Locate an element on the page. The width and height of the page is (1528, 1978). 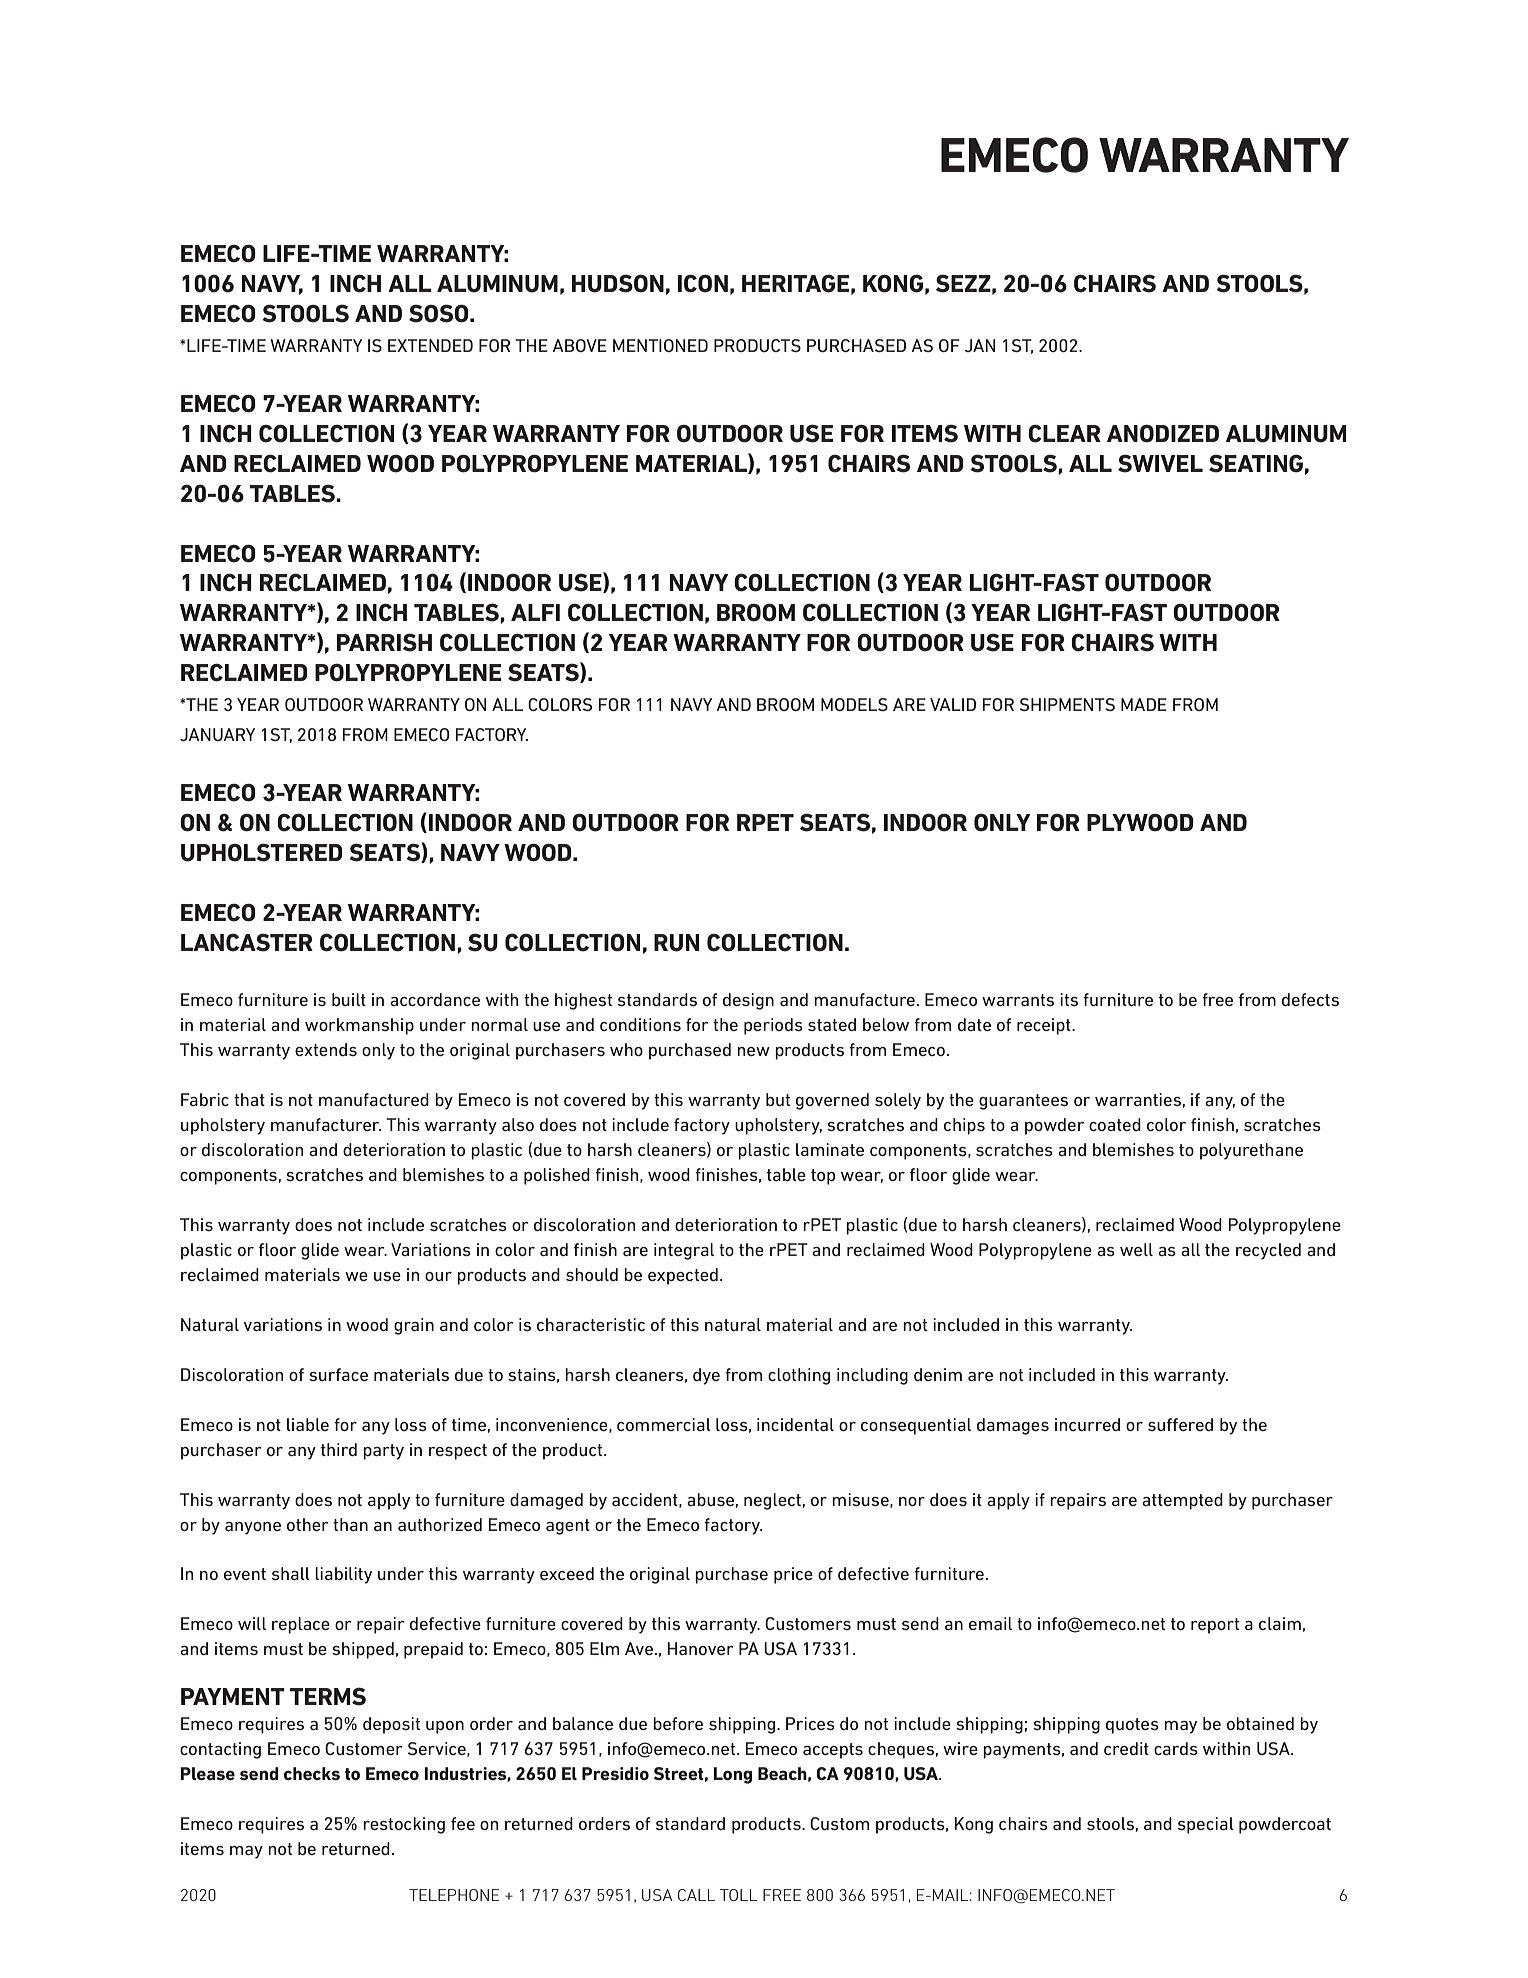
restocking is located at coordinates (404, 1825).
